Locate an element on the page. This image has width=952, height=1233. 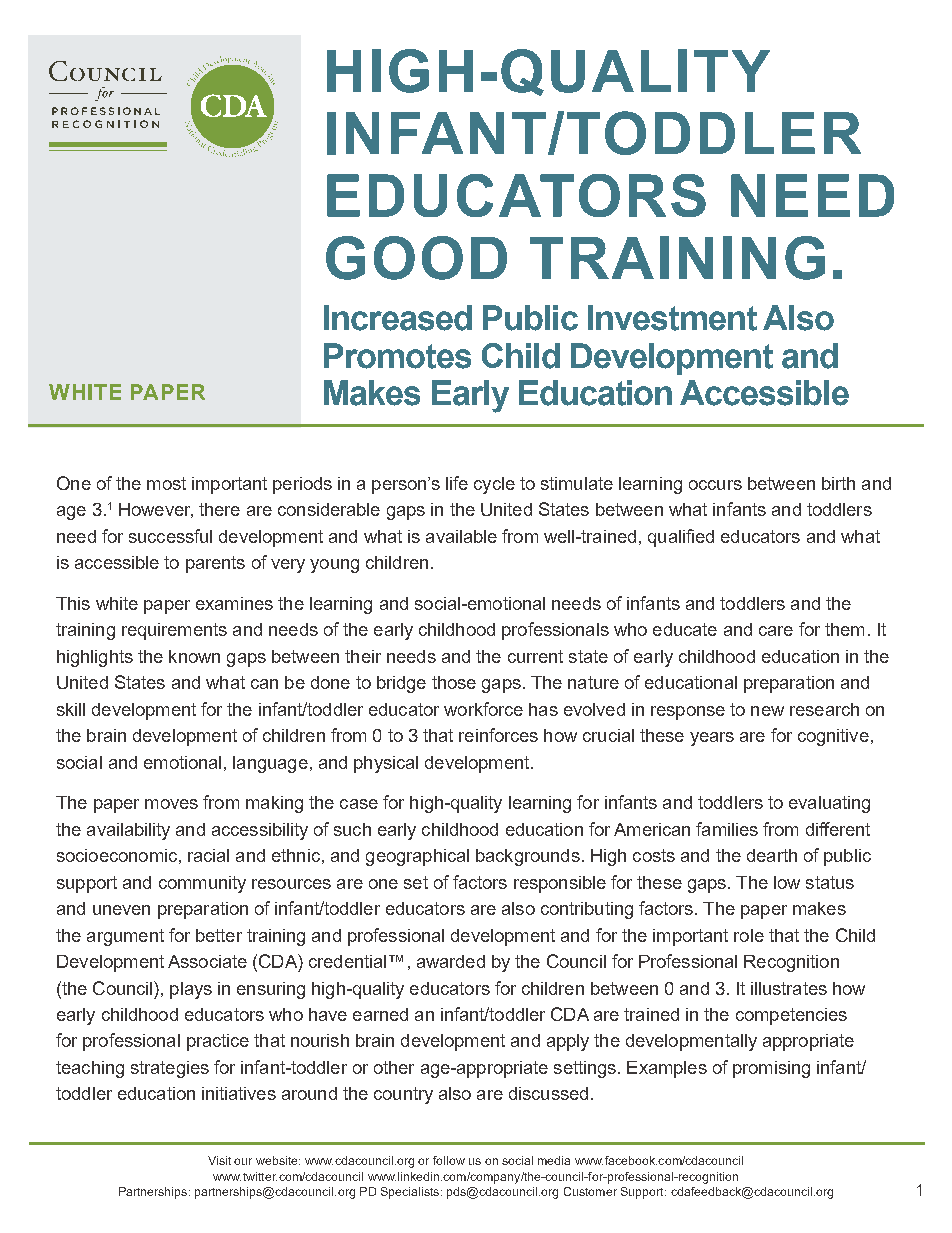
new is located at coordinates (767, 711).
